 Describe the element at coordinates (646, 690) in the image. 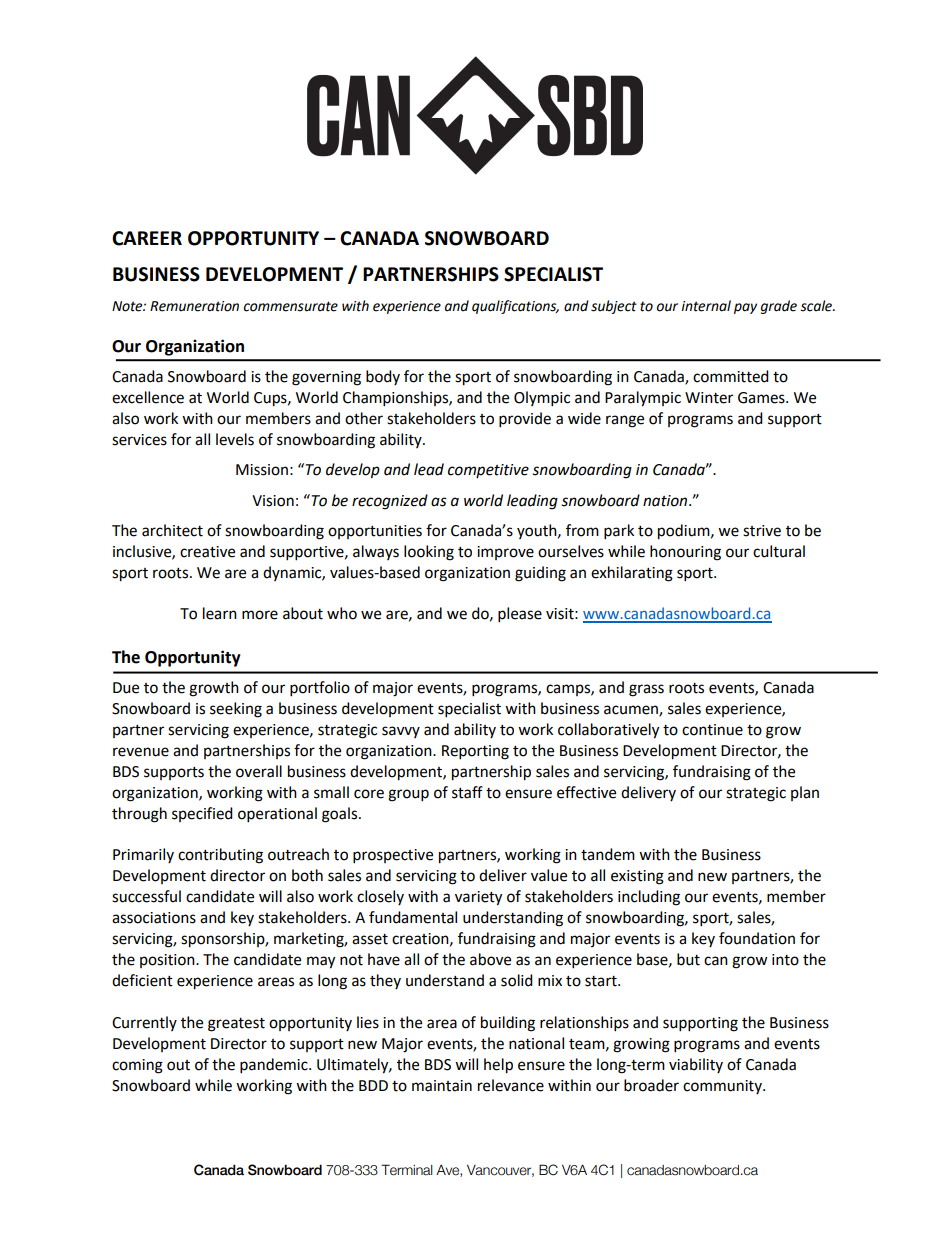

I see `grass` at that location.
